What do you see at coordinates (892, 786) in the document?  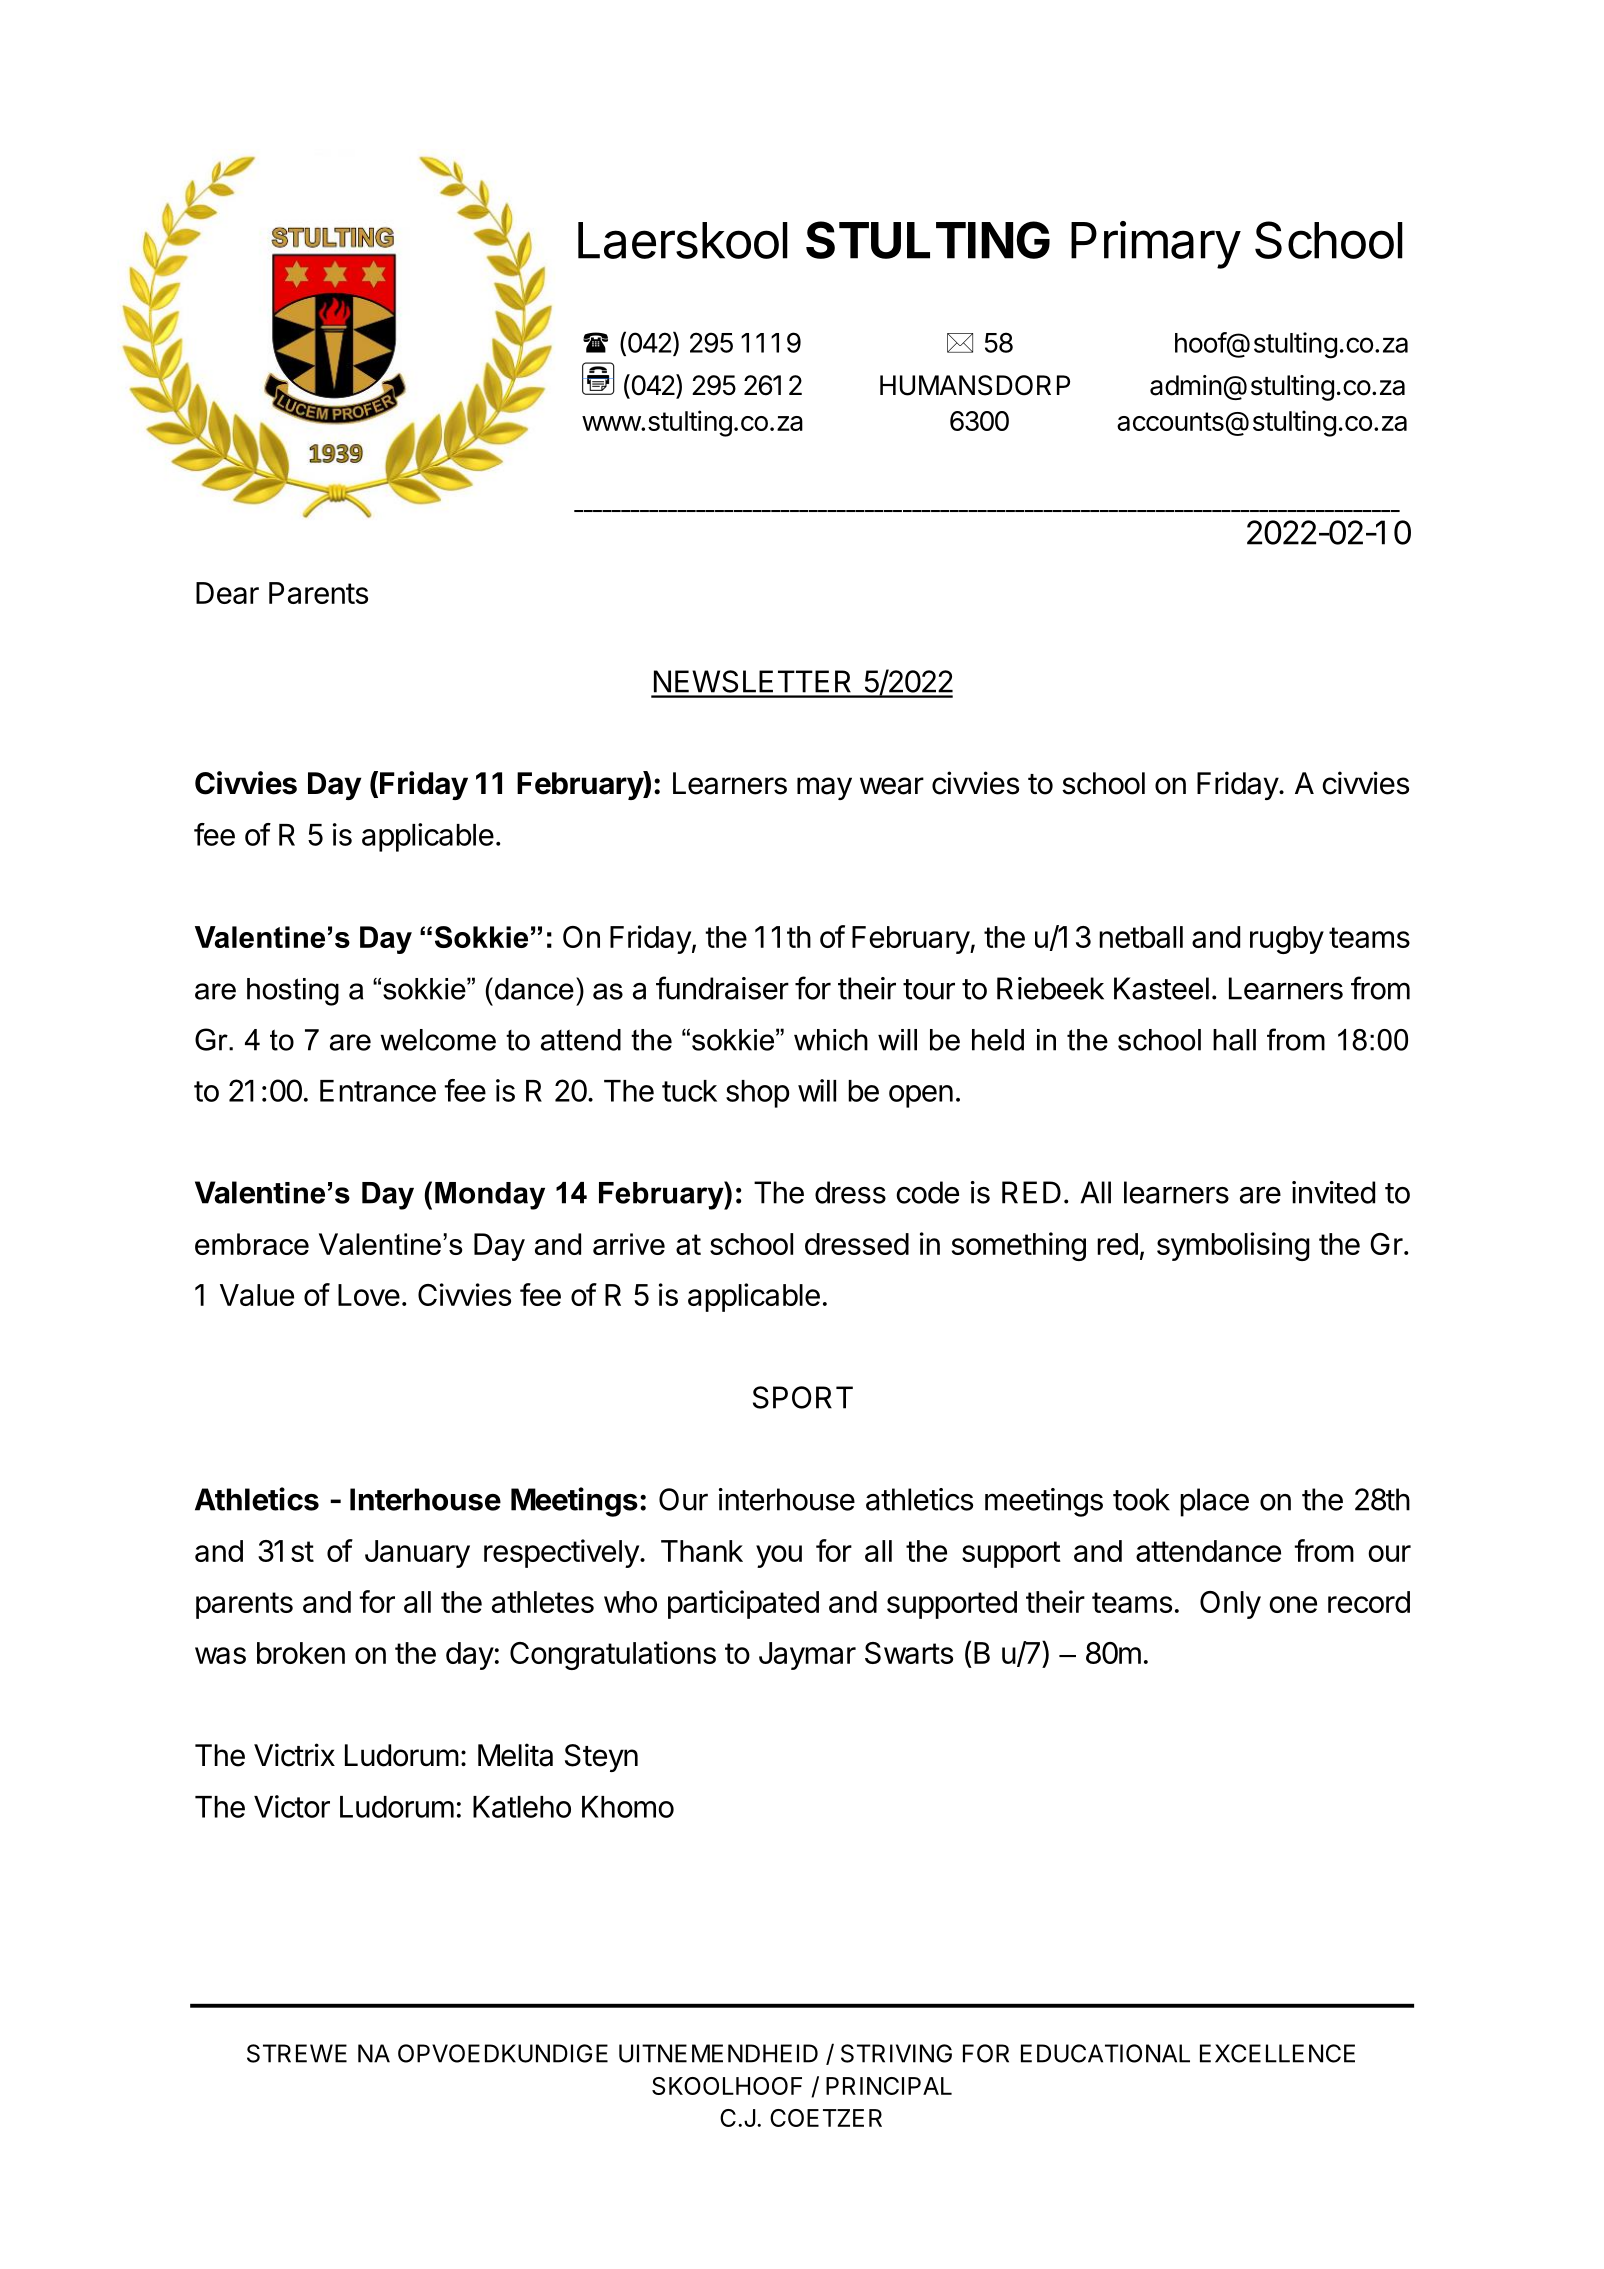 I see `wear` at bounding box center [892, 786].
